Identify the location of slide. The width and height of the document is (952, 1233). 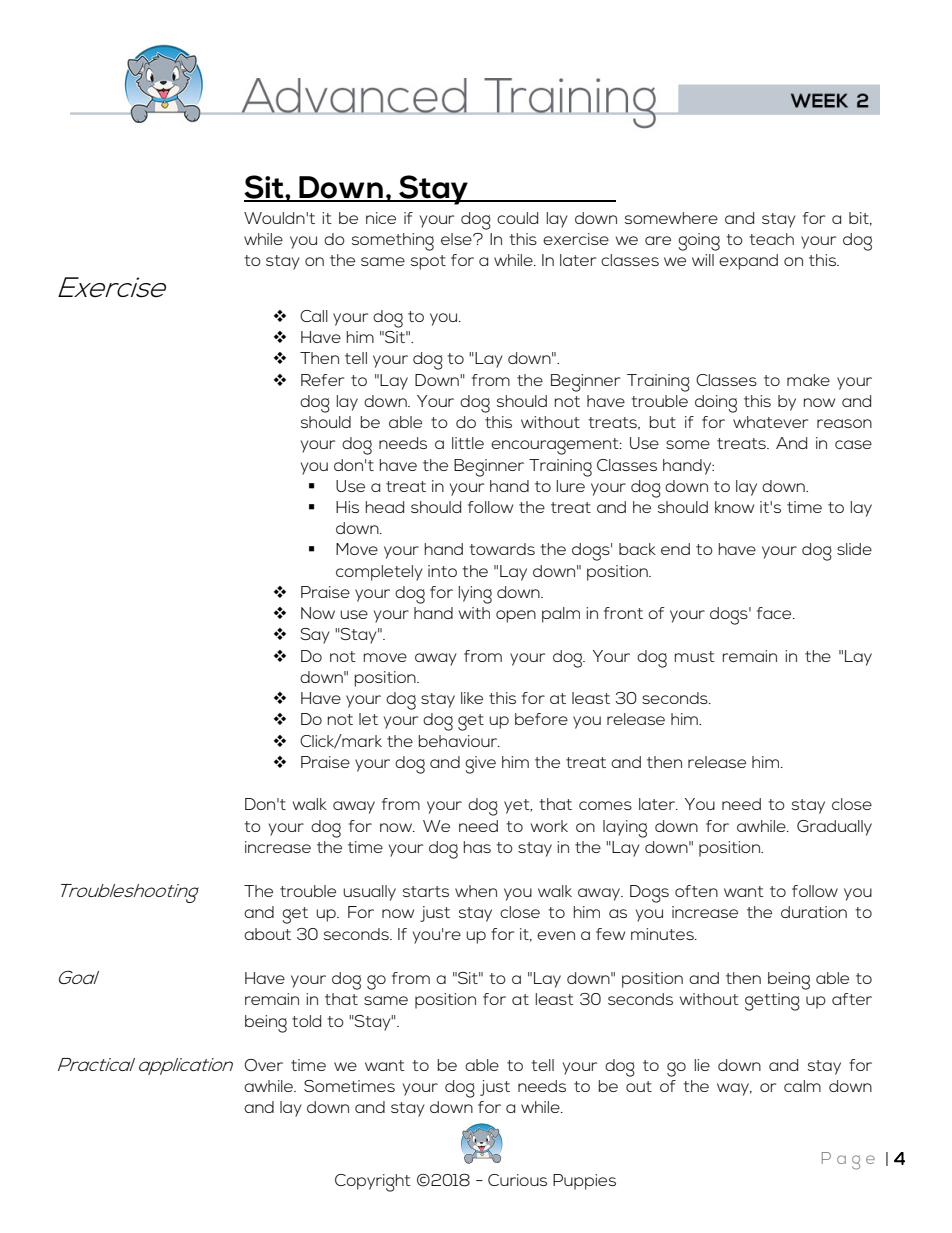
(854, 549).
